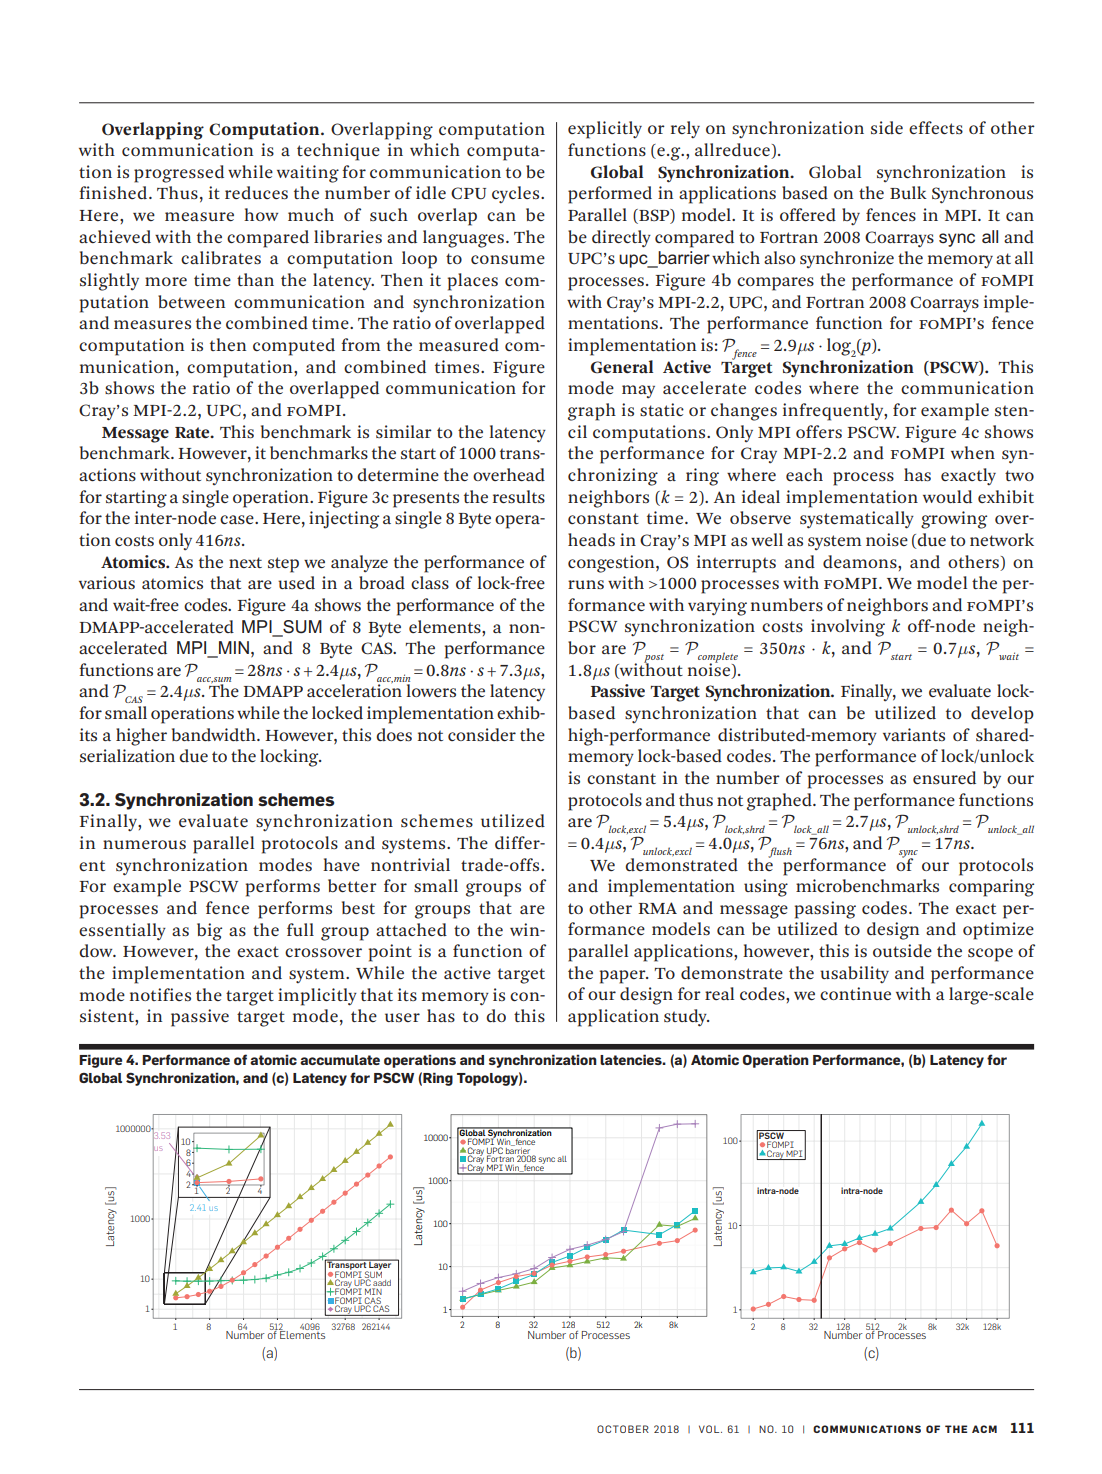 The width and height of the page is (1102, 1474). I want to click on bandwidth, so click(215, 735).
